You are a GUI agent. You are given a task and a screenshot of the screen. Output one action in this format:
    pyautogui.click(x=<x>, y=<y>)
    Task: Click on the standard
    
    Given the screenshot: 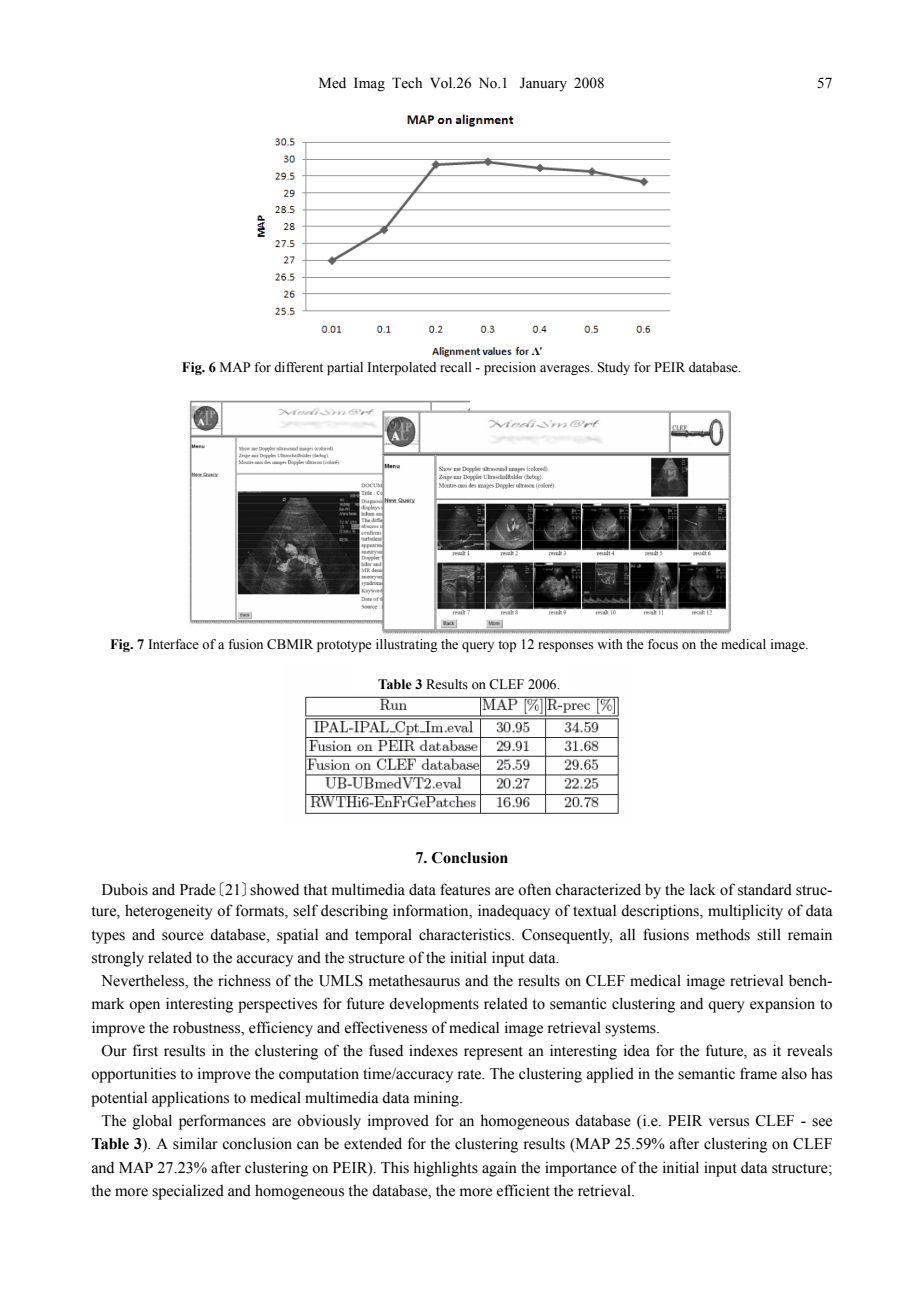 What is the action you would take?
    pyautogui.click(x=765, y=889)
